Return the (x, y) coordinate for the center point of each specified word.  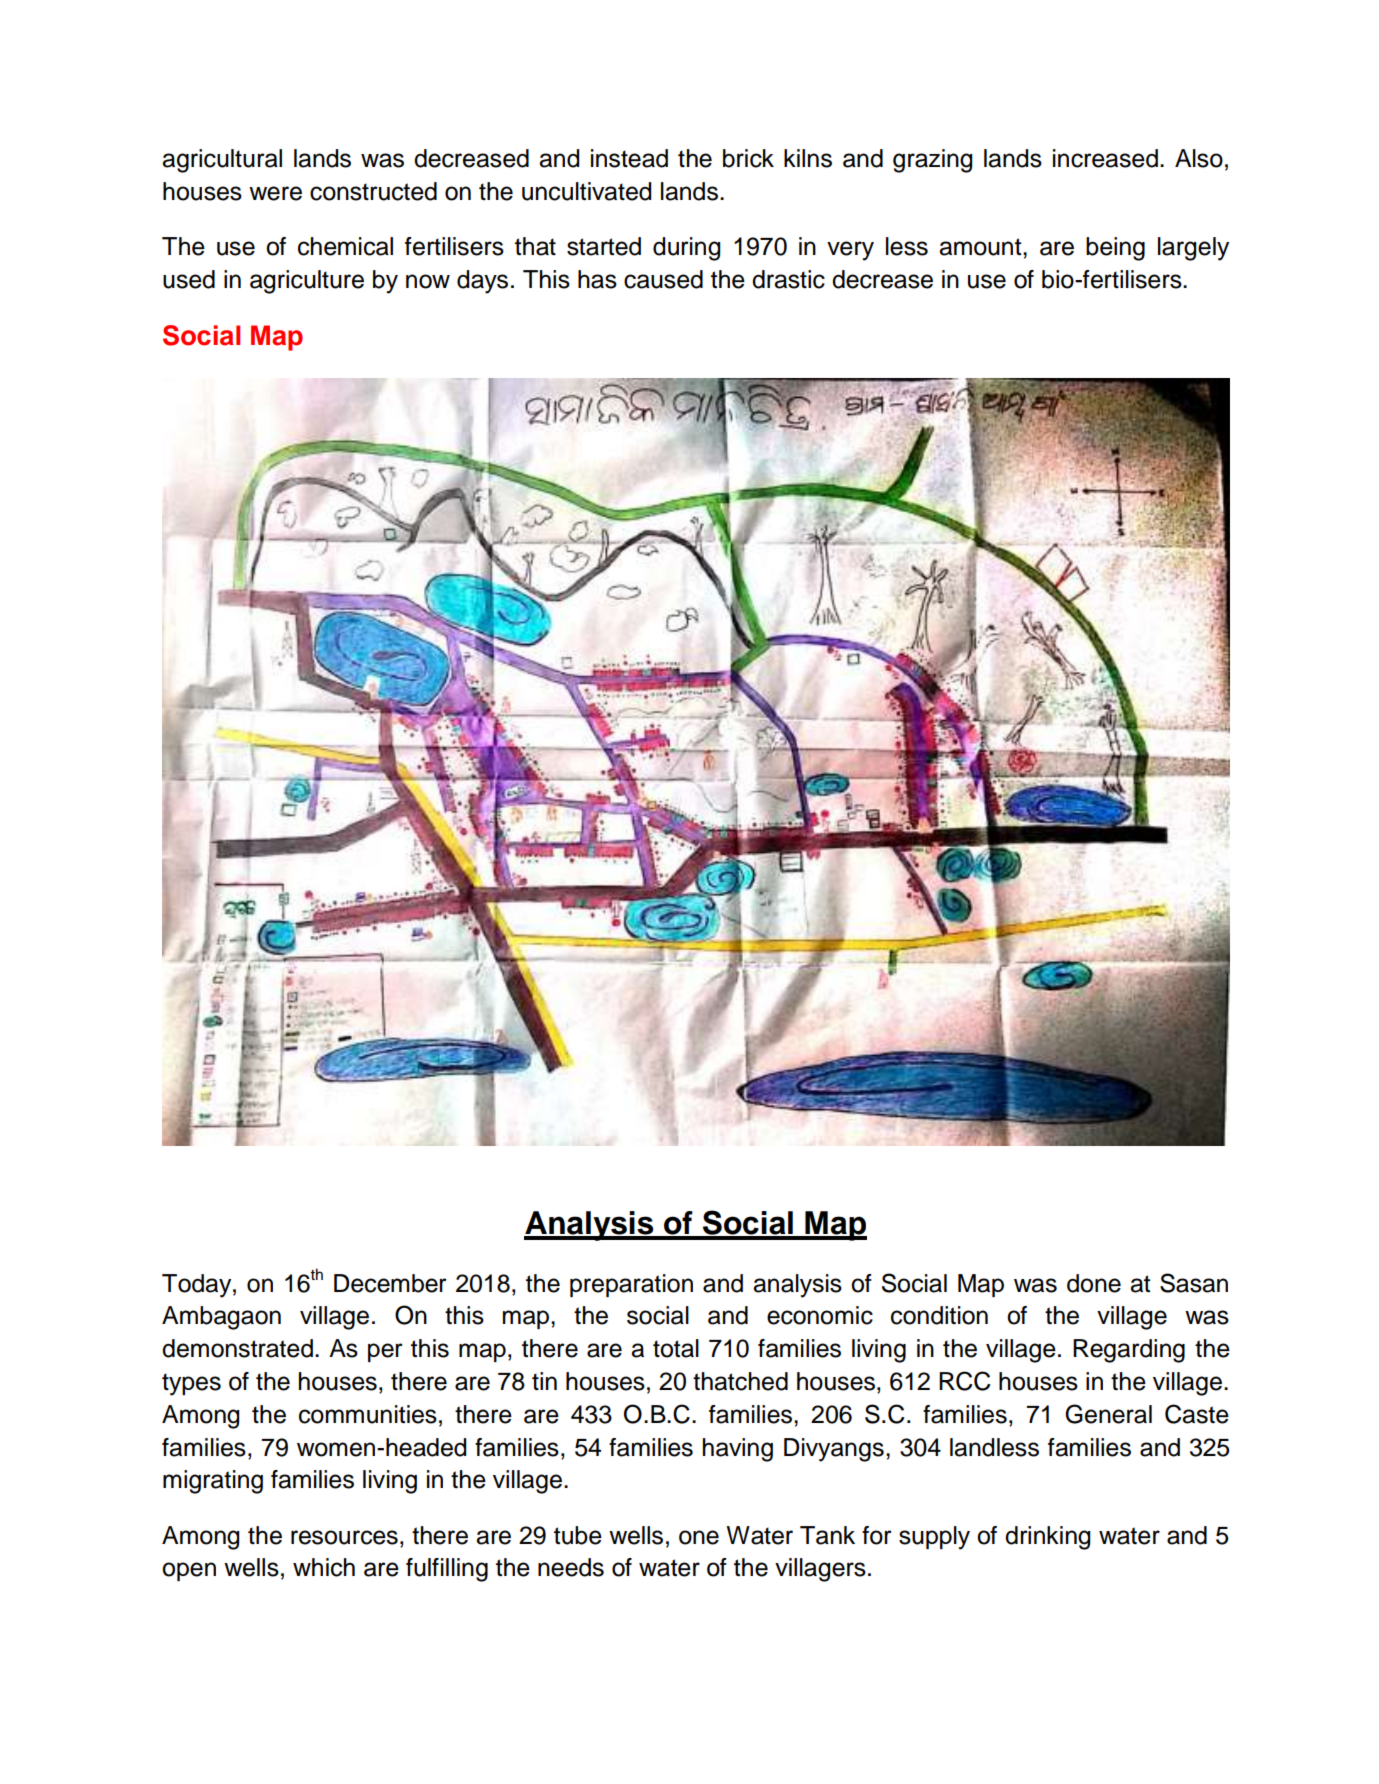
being (1115, 249)
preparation (631, 1285)
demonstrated (237, 1348)
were (275, 193)
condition (939, 1315)
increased (1105, 158)
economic (820, 1315)
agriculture (307, 282)
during (686, 249)
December (390, 1283)
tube (578, 1535)
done (1094, 1283)
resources (344, 1537)
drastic (788, 279)
